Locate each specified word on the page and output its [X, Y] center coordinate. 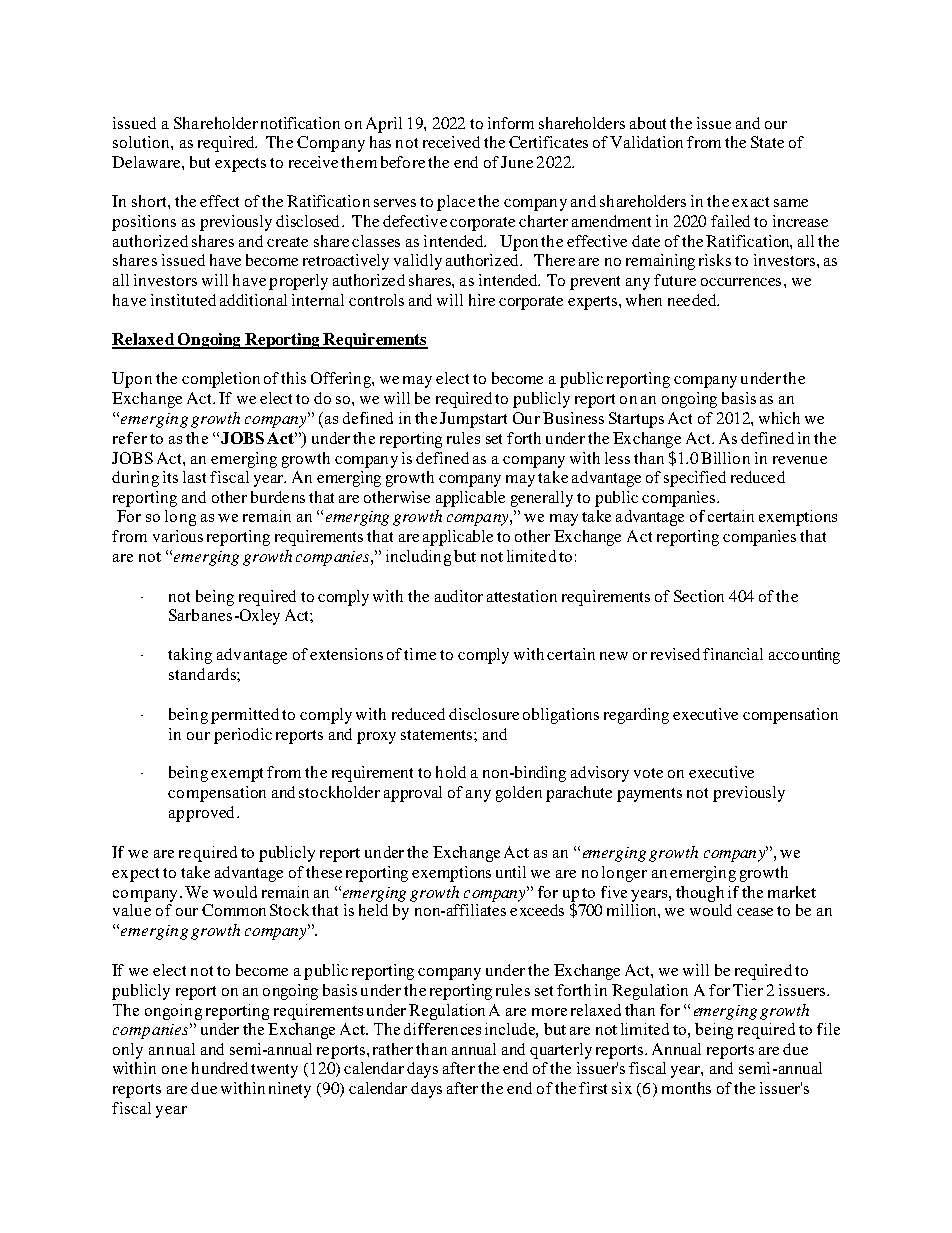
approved [201, 814]
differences [442, 1029]
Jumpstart [473, 420]
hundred [220, 1068]
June [517, 162]
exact [750, 202]
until [511, 872]
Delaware [147, 162]
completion [221, 380]
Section [699, 596]
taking [190, 656]
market [792, 892]
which [779, 418]
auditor [459, 596]
